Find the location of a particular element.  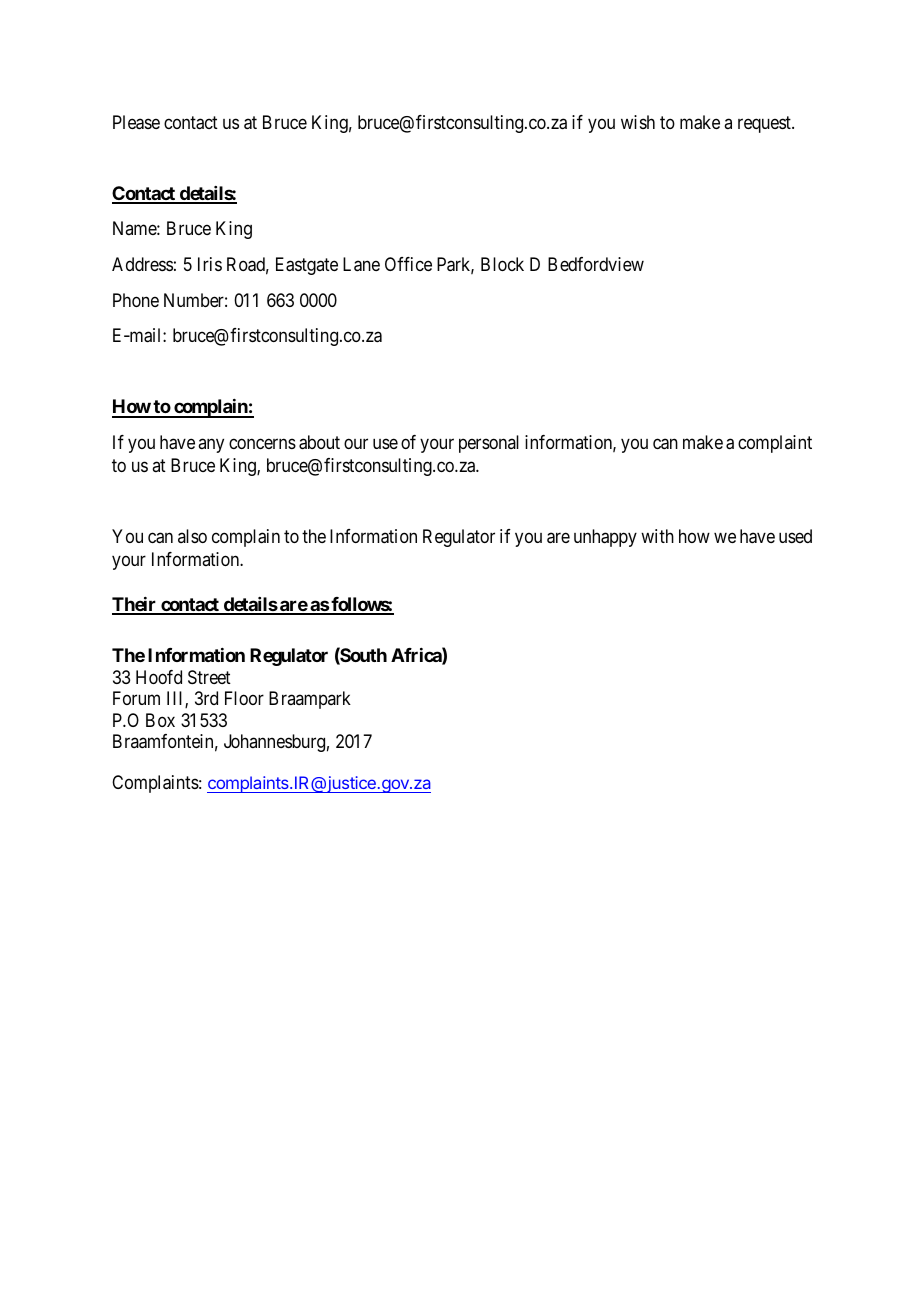

Office is located at coordinates (408, 264).
